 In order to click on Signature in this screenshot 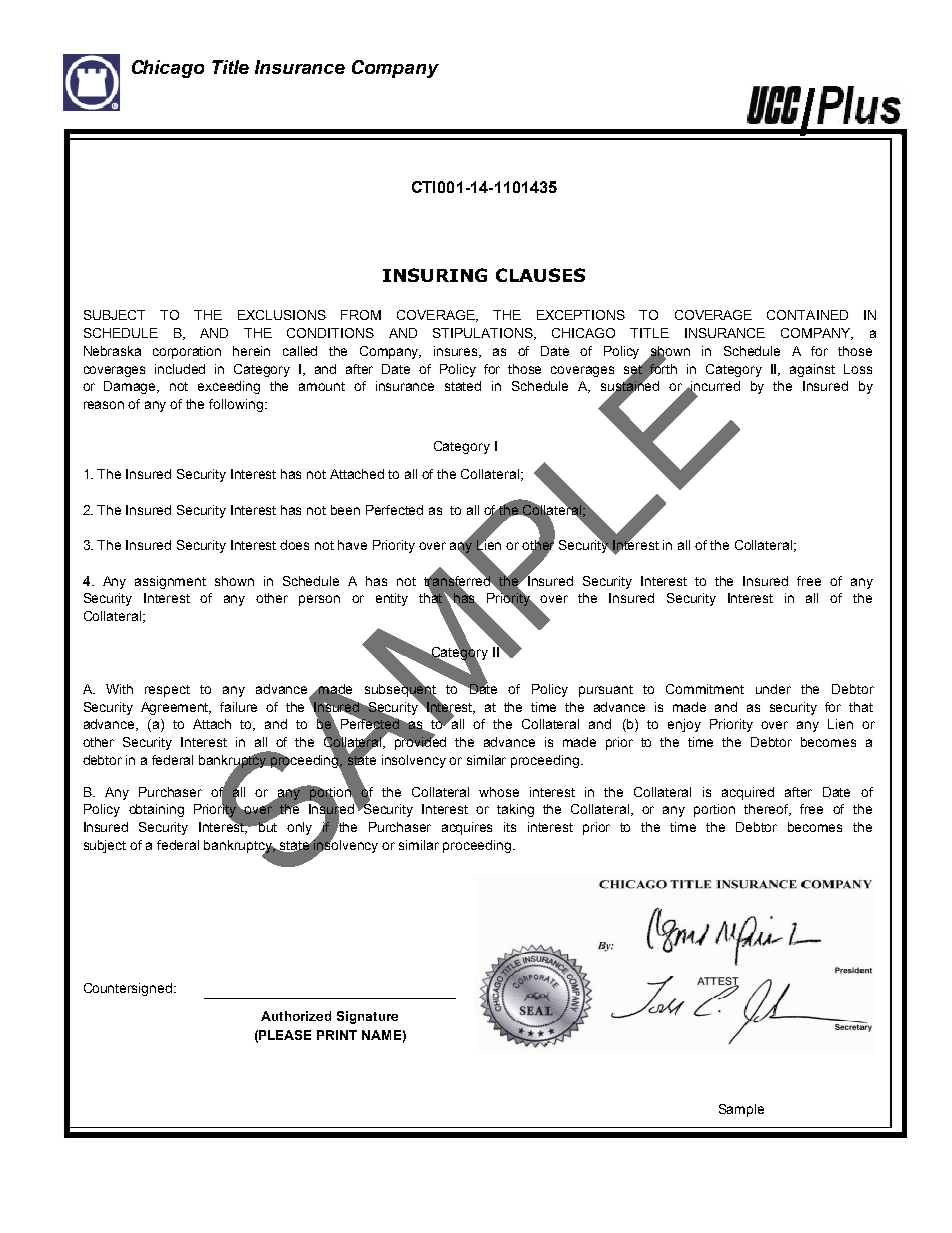, I will do `click(367, 1017)`.
